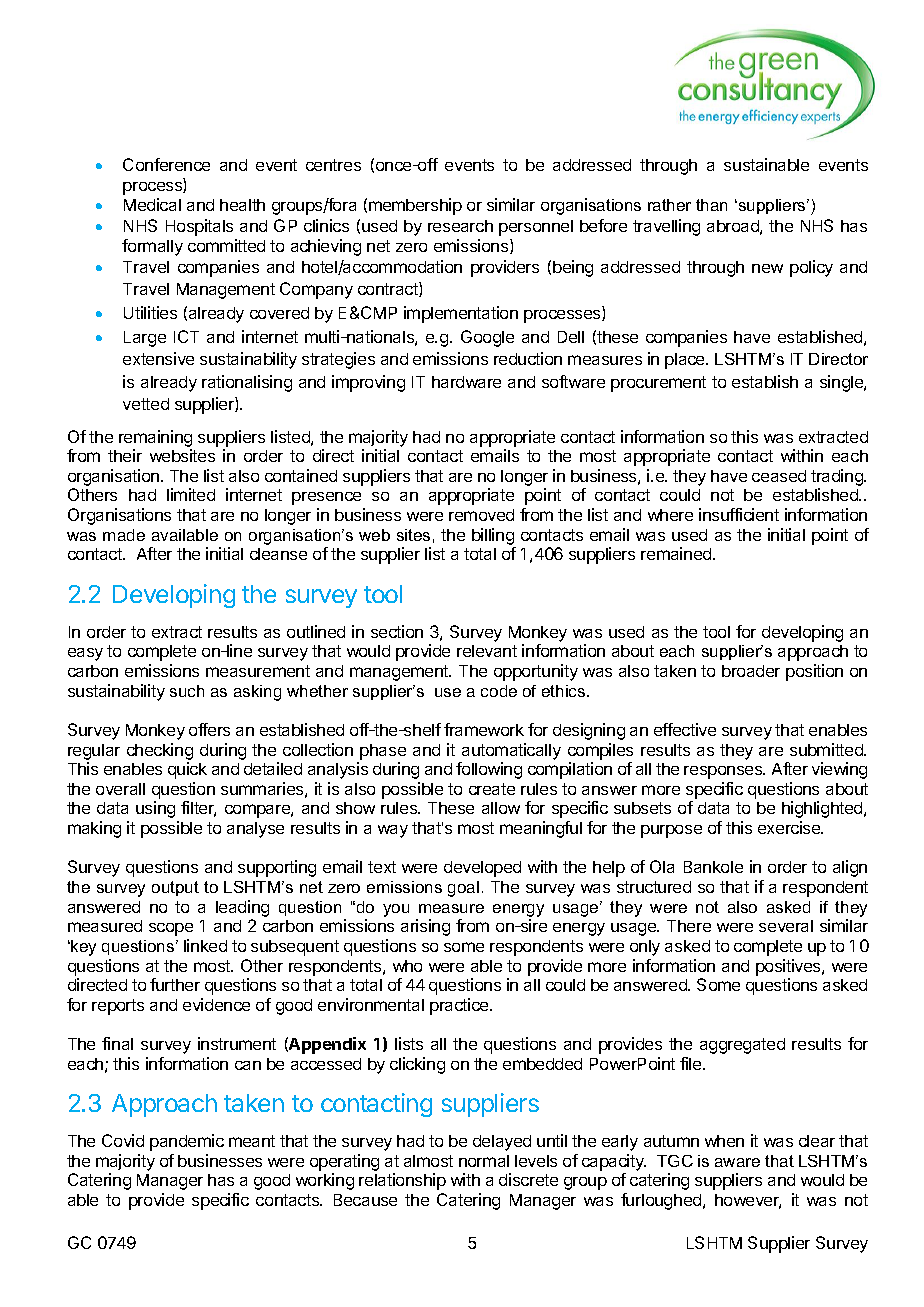  Describe the element at coordinates (187, 1142) in the page. I see `pandemic` at that location.
